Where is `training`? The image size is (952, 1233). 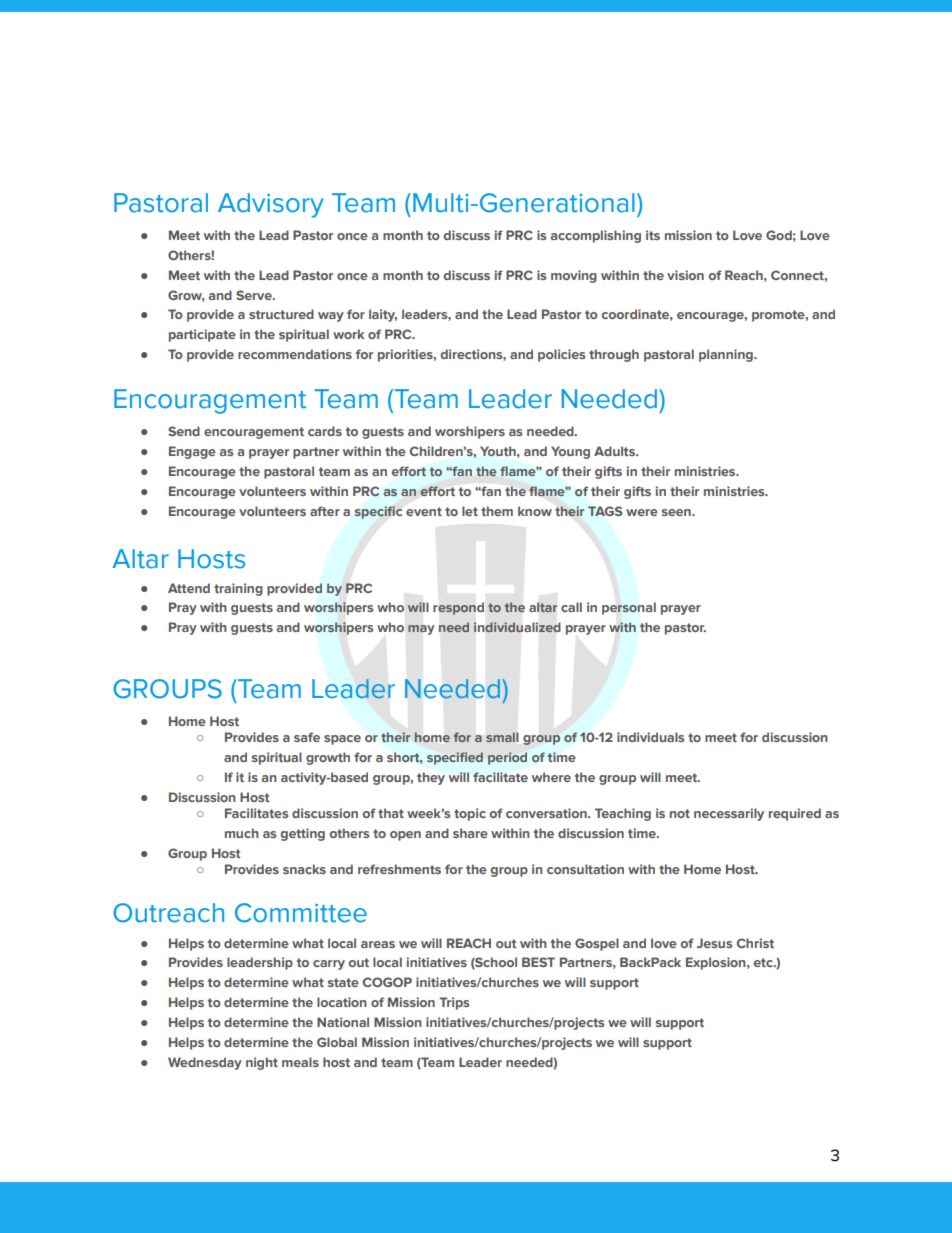
training is located at coordinates (238, 589).
